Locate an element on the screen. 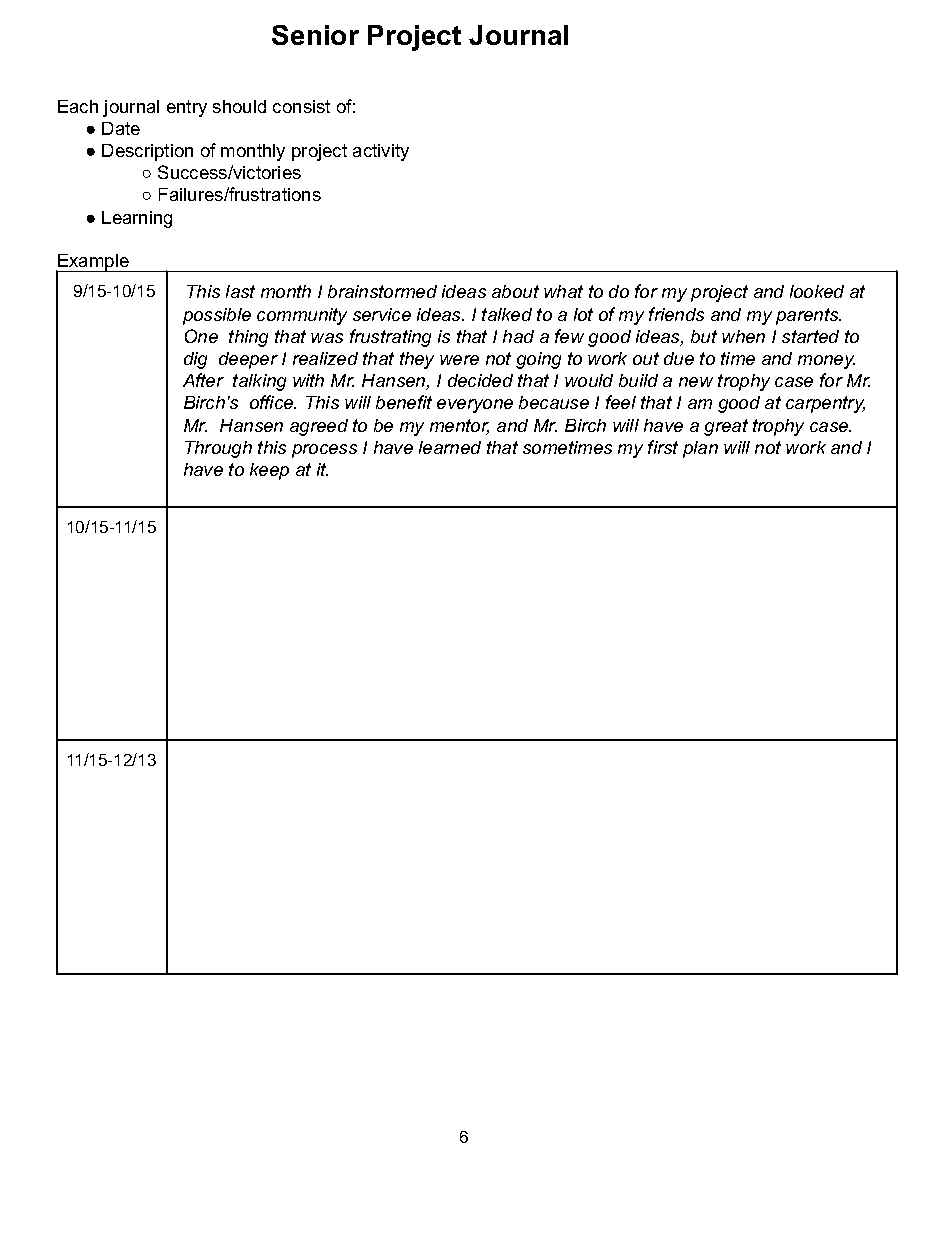  consist is located at coordinates (301, 106).
